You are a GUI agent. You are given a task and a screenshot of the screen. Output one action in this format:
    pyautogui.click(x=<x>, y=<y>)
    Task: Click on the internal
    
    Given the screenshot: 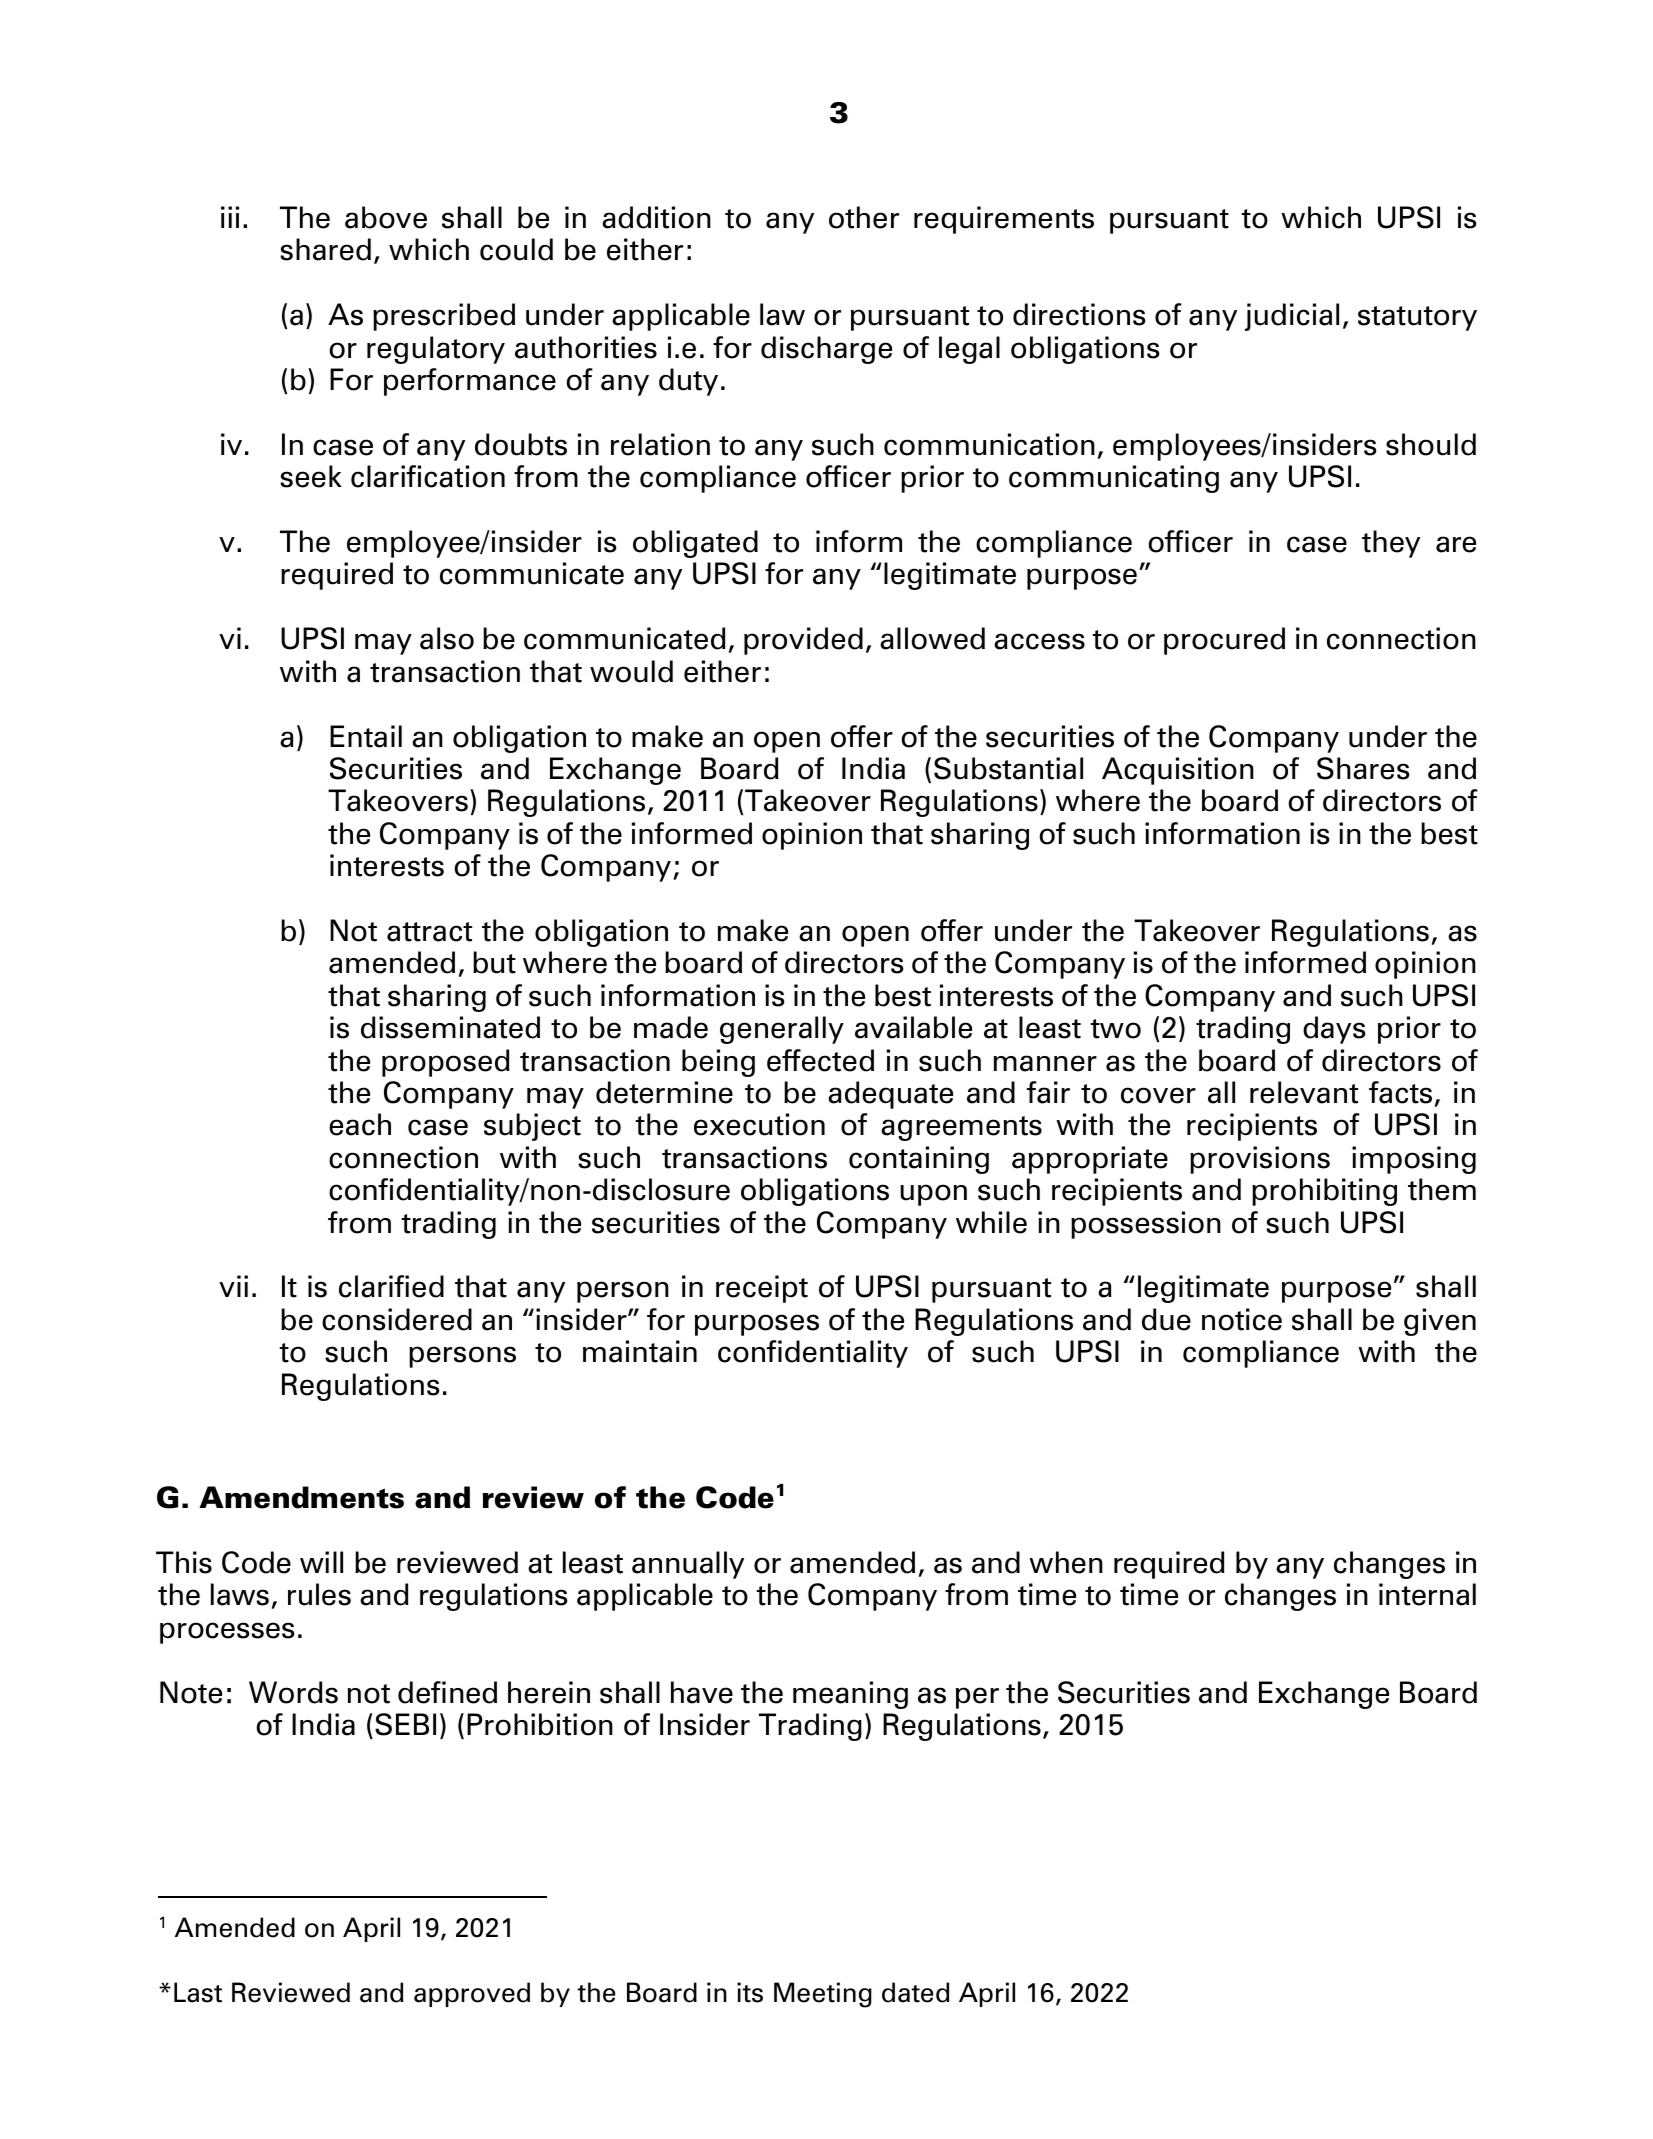 What is the action you would take?
    pyautogui.click(x=1427, y=1594)
